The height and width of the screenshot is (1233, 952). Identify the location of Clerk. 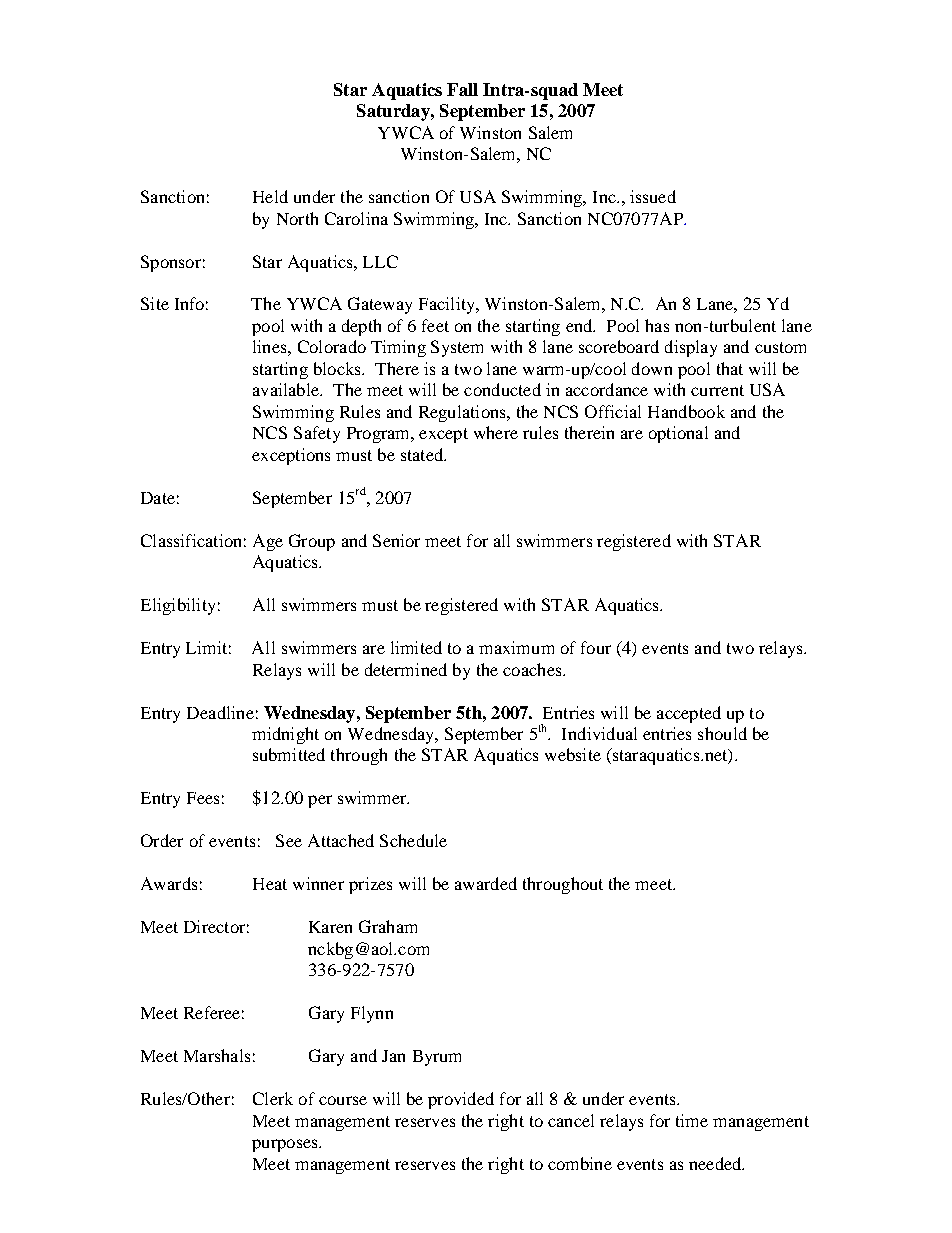
(273, 1098).
